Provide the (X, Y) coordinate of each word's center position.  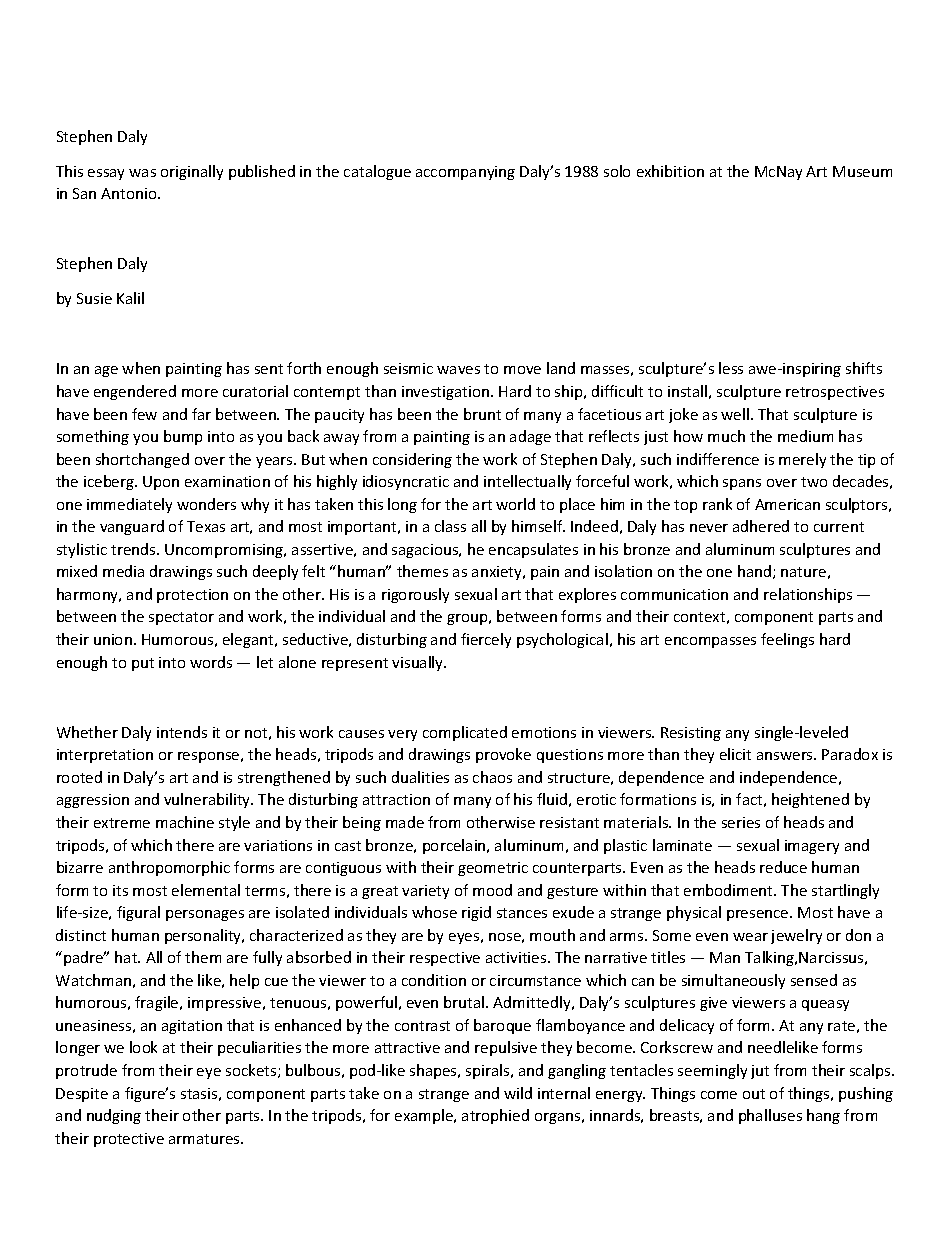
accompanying (465, 173)
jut (760, 1072)
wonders (206, 504)
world (515, 504)
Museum (862, 171)
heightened (810, 800)
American (787, 504)
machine (185, 822)
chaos (492, 777)
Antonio (130, 193)
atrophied (495, 1116)
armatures (205, 1139)
